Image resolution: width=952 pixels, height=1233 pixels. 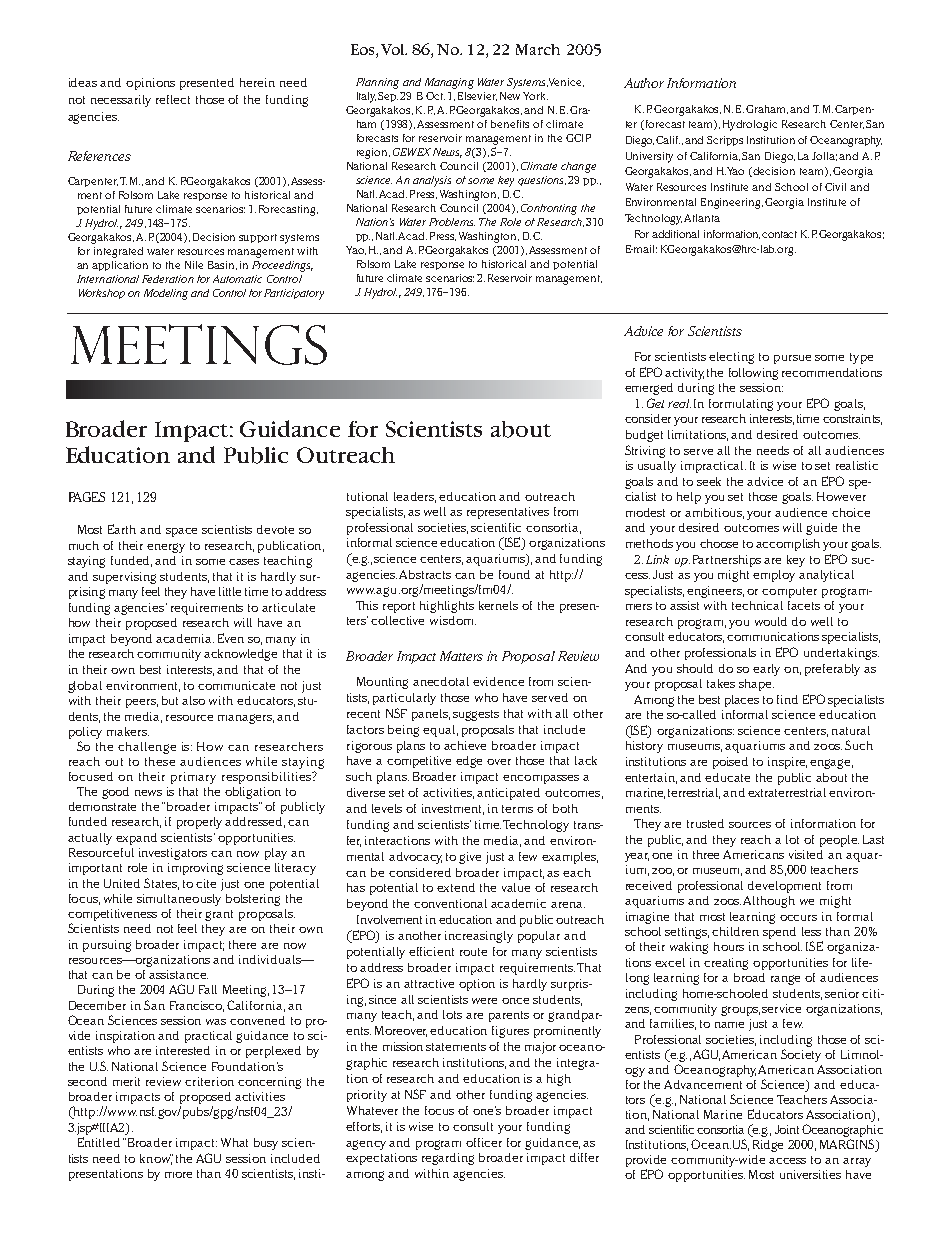 What do you see at coordinates (771, 621) in the screenshot?
I see `would` at bounding box center [771, 621].
